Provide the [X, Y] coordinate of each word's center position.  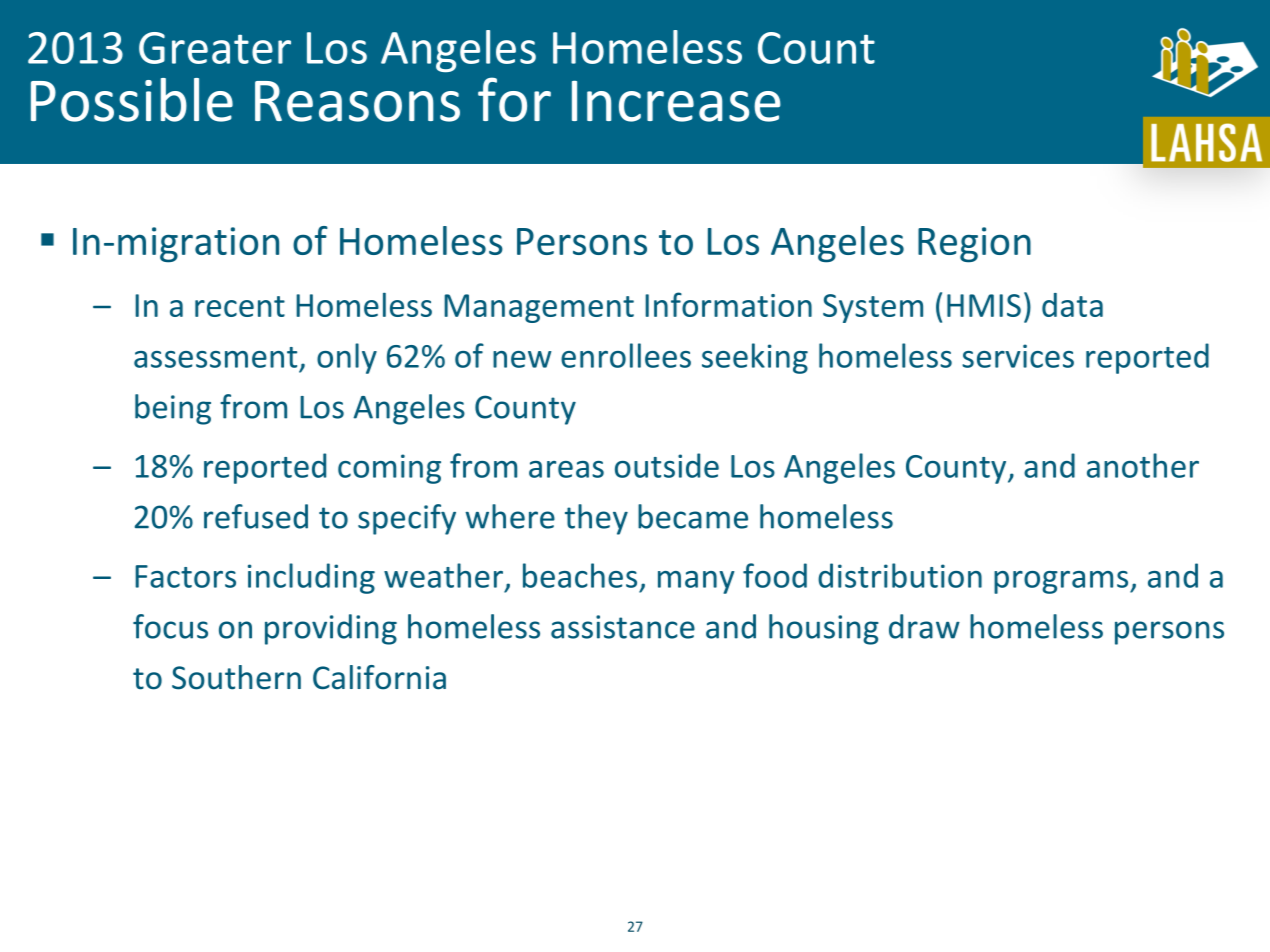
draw [924, 626]
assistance [623, 627]
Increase [676, 101]
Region [974, 245]
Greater [215, 48]
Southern [236, 677]
